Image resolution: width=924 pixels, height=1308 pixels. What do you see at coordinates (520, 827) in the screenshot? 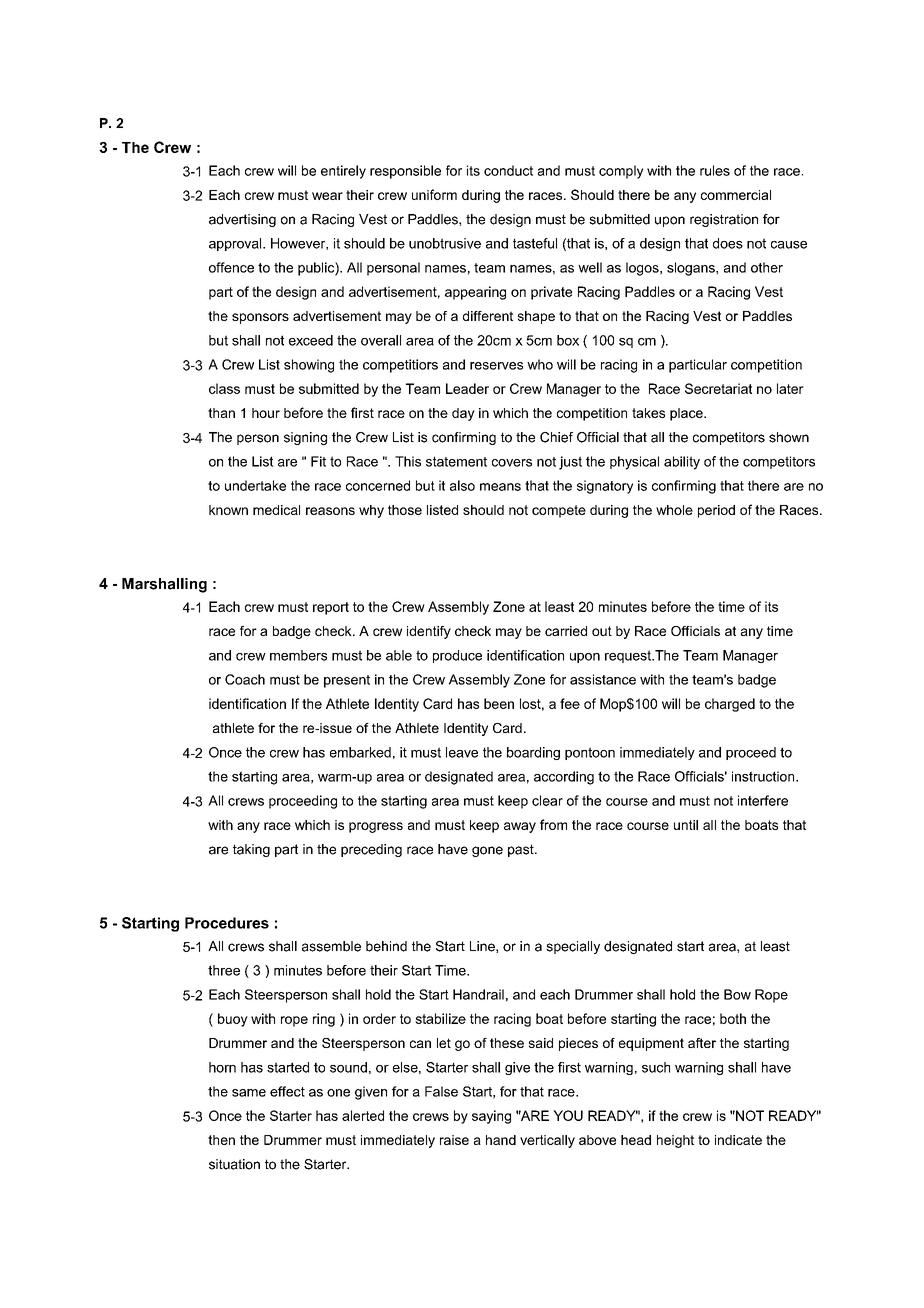
I see `away` at bounding box center [520, 827].
